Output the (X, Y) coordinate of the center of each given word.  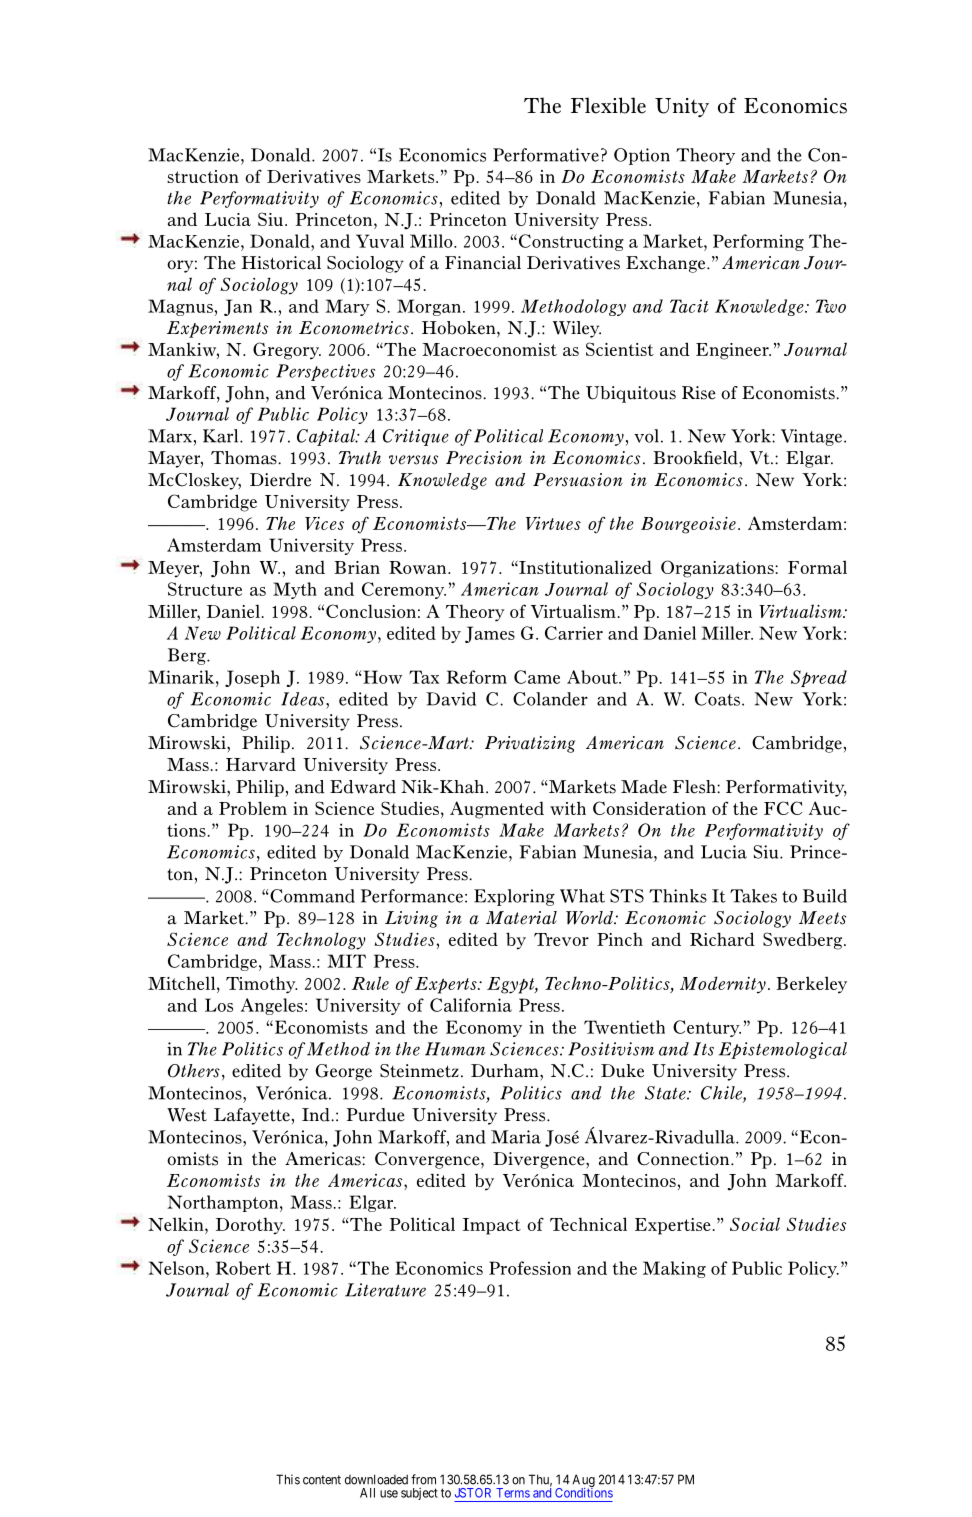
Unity (682, 107)
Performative (546, 155)
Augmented (497, 810)
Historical (281, 263)
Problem (253, 808)
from (423, 1479)
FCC (783, 808)
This (288, 1479)
